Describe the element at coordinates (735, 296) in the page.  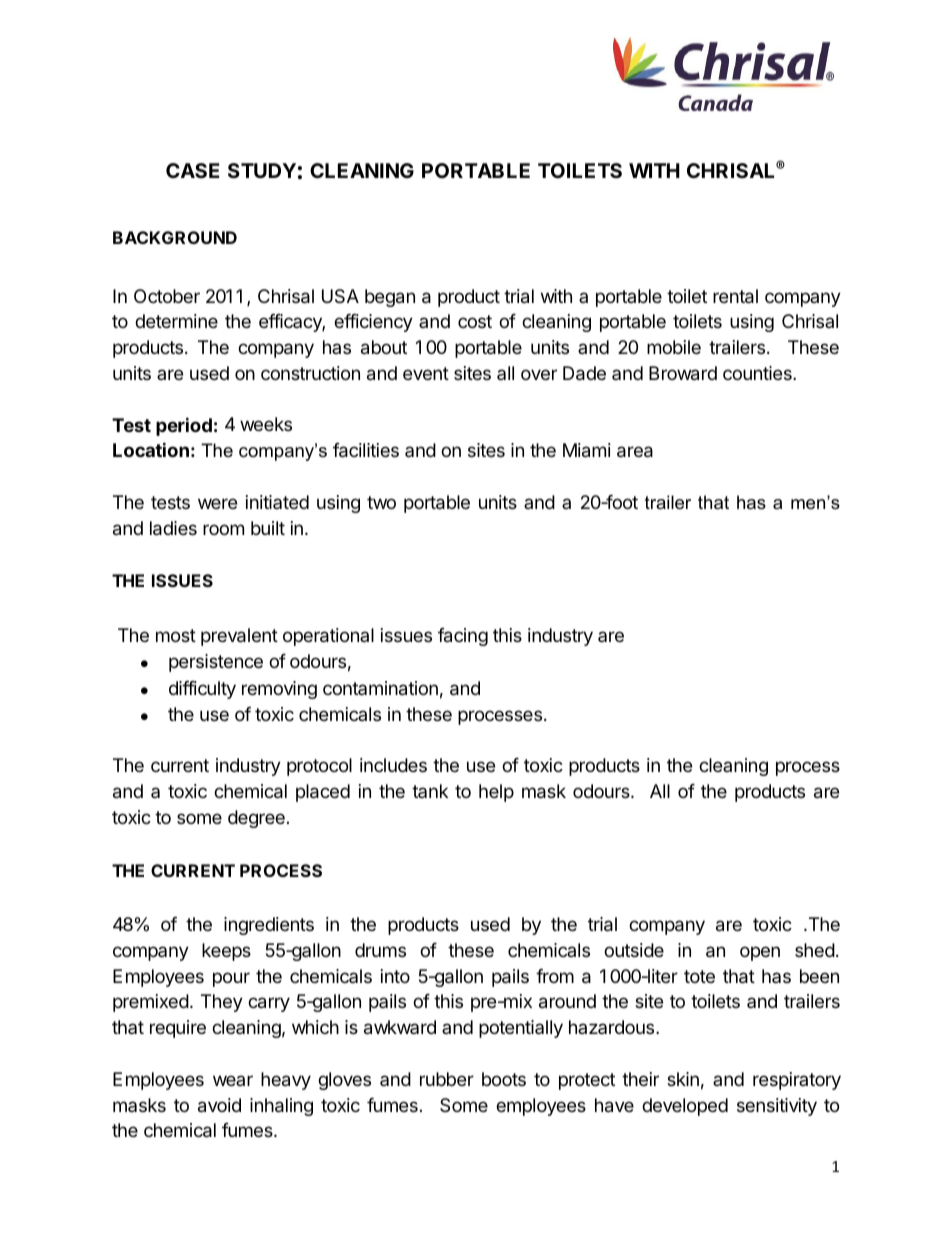
I see `rental` at that location.
